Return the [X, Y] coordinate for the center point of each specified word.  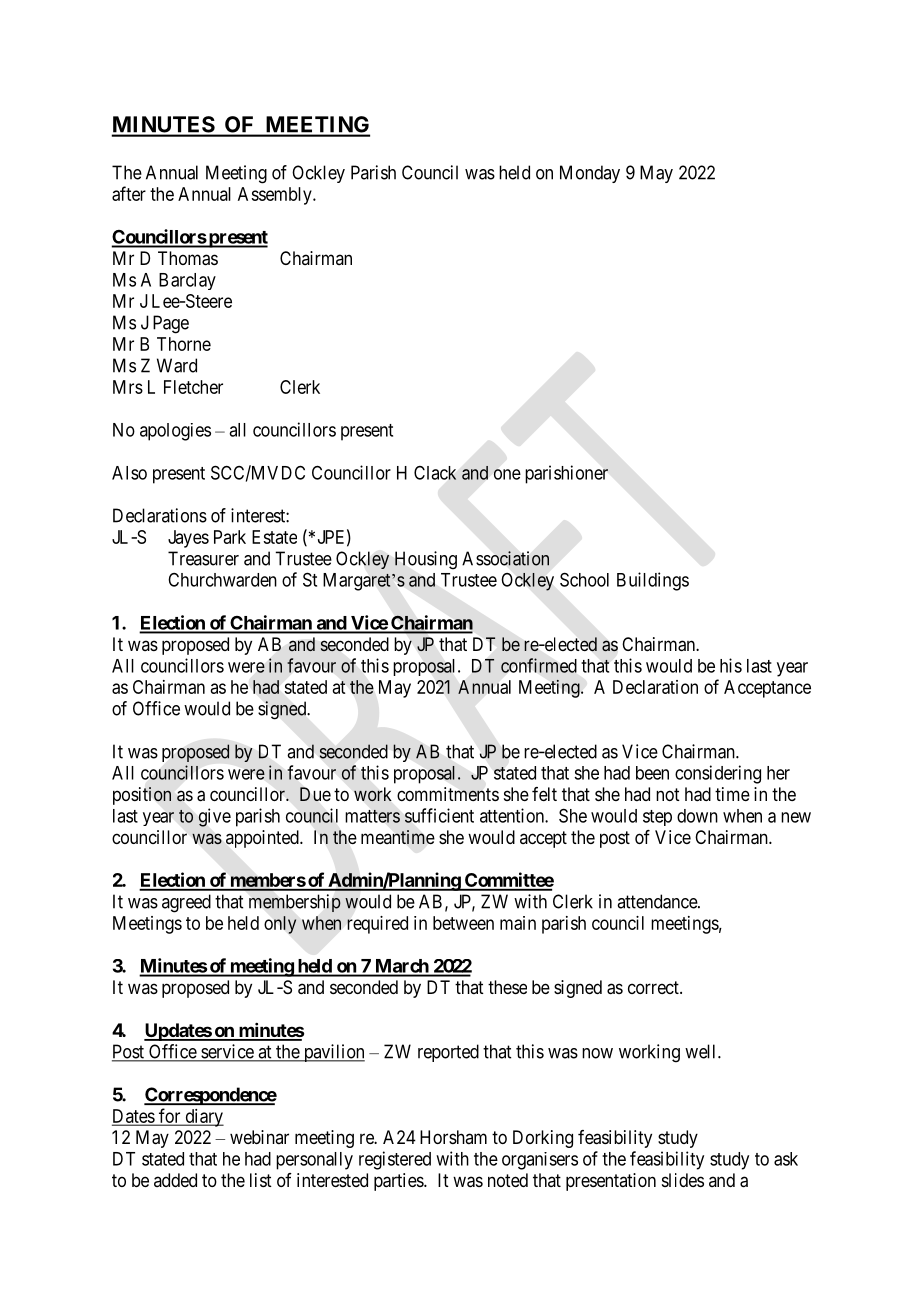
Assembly [276, 196]
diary [203, 1118]
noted [508, 1180]
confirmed [539, 665]
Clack [435, 473]
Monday [590, 174]
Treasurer [203, 558]
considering [718, 774]
